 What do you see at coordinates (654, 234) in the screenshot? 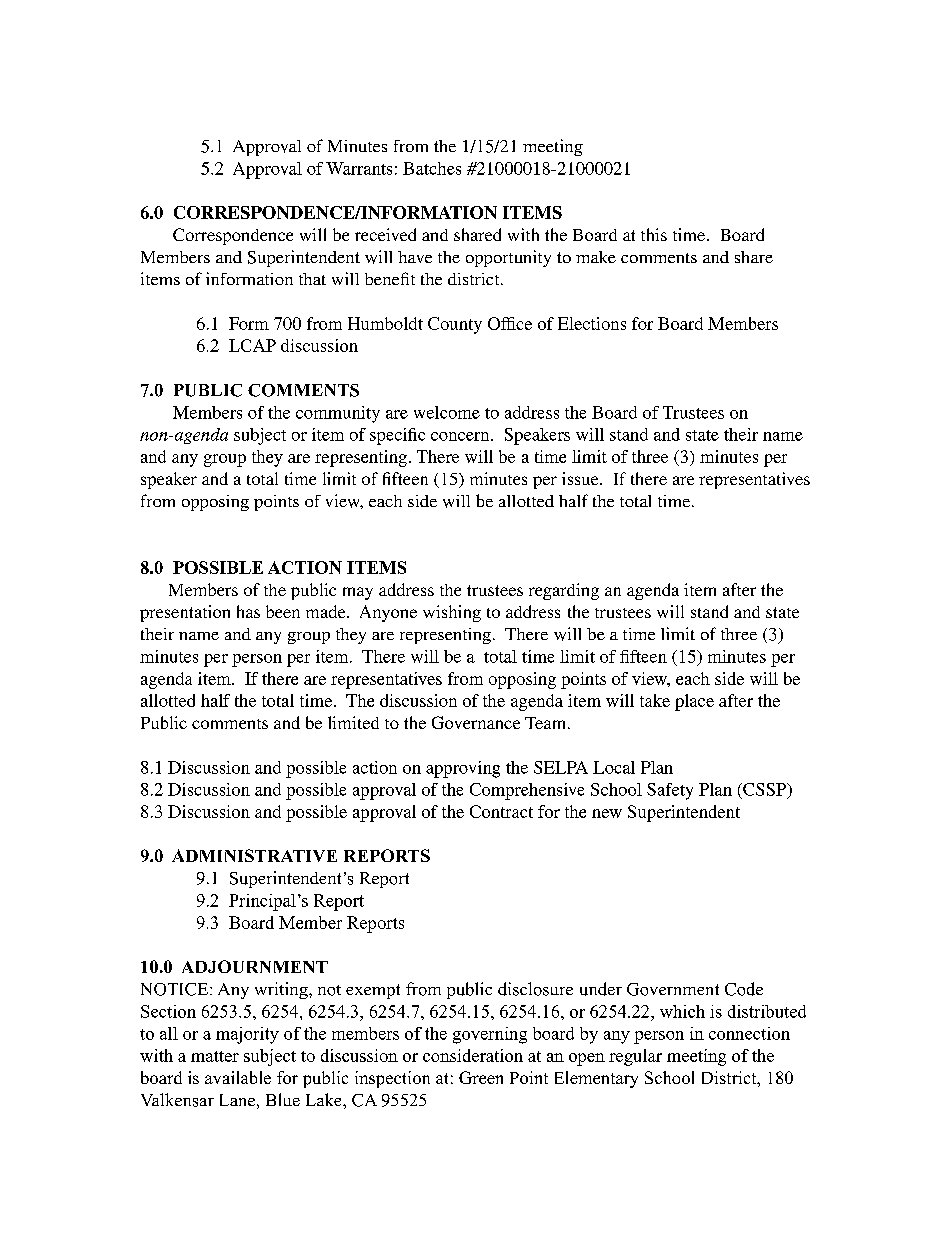
I see `this` at bounding box center [654, 234].
